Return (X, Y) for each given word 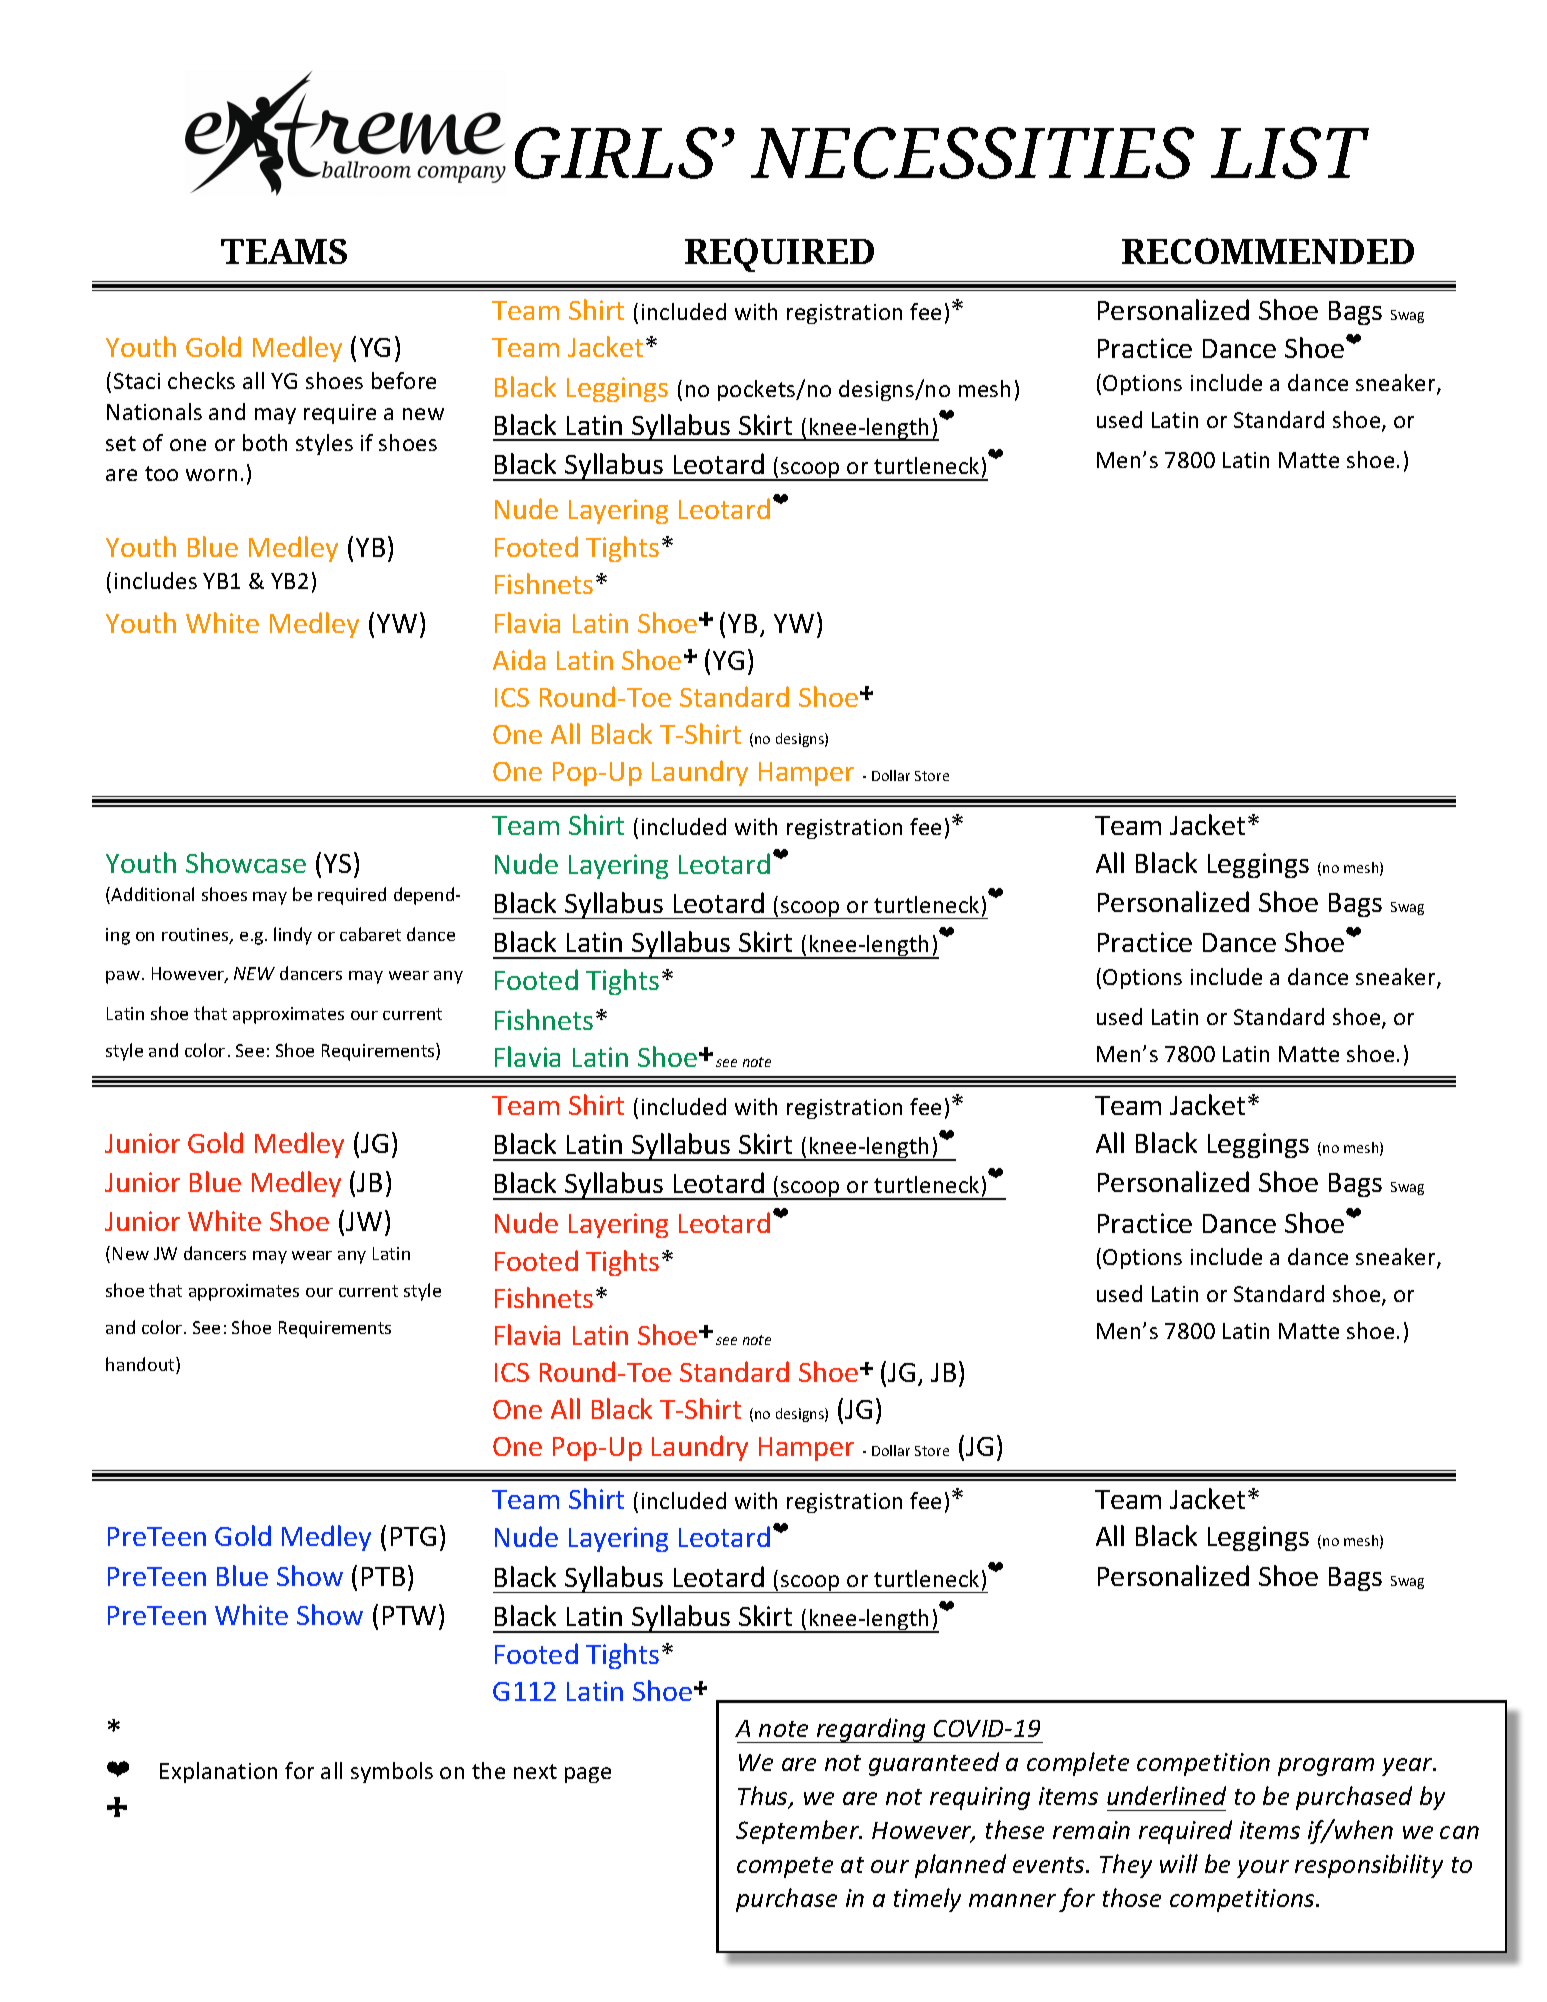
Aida (519, 659)
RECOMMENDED (1268, 251)
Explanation (218, 1772)
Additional (152, 894)
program (1326, 1767)
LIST (1290, 153)
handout (141, 1365)
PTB (383, 1576)
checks (201, 380)
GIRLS (616, 153)
